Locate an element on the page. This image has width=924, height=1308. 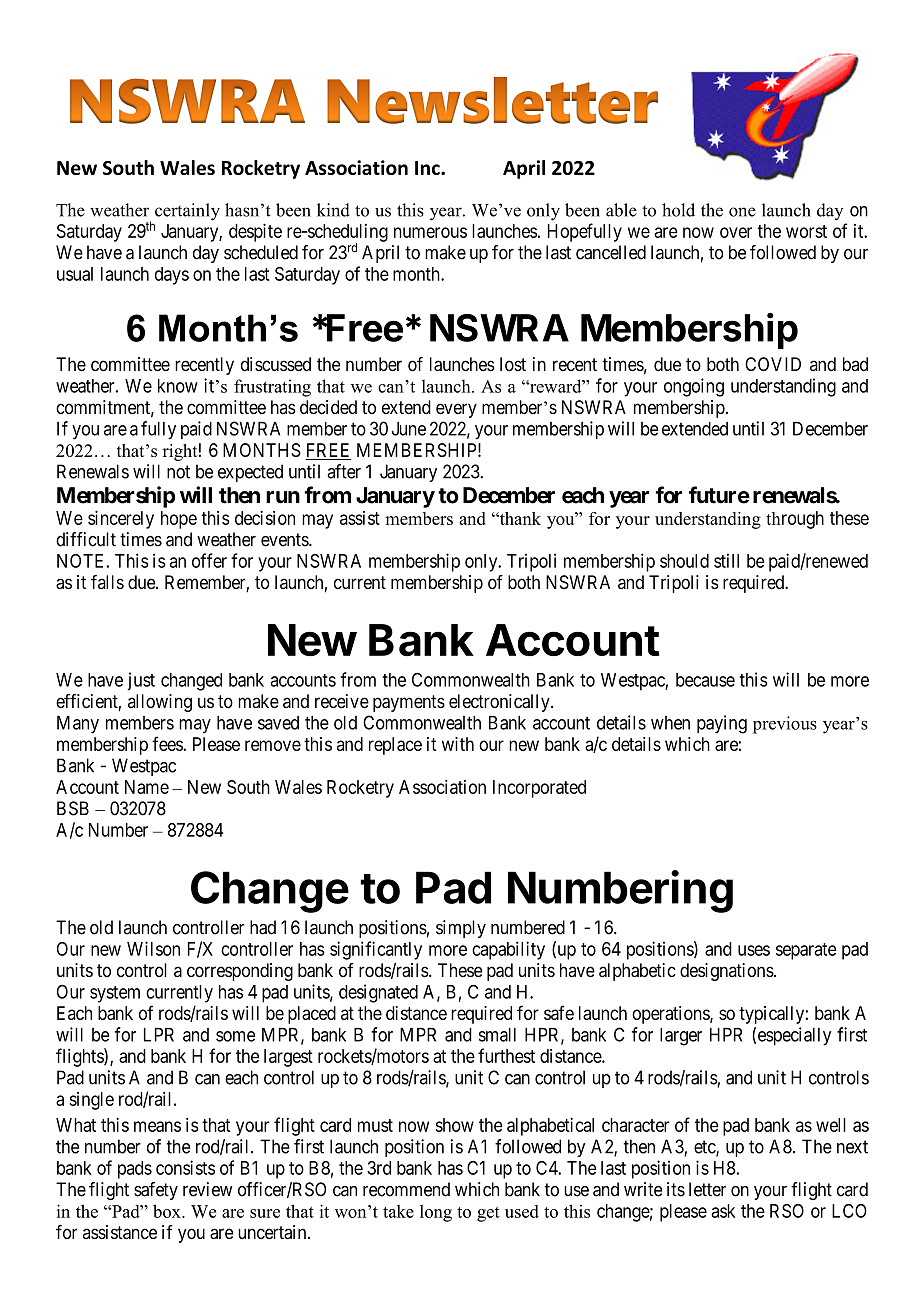
numerous is located at coordinates (430, 232).
